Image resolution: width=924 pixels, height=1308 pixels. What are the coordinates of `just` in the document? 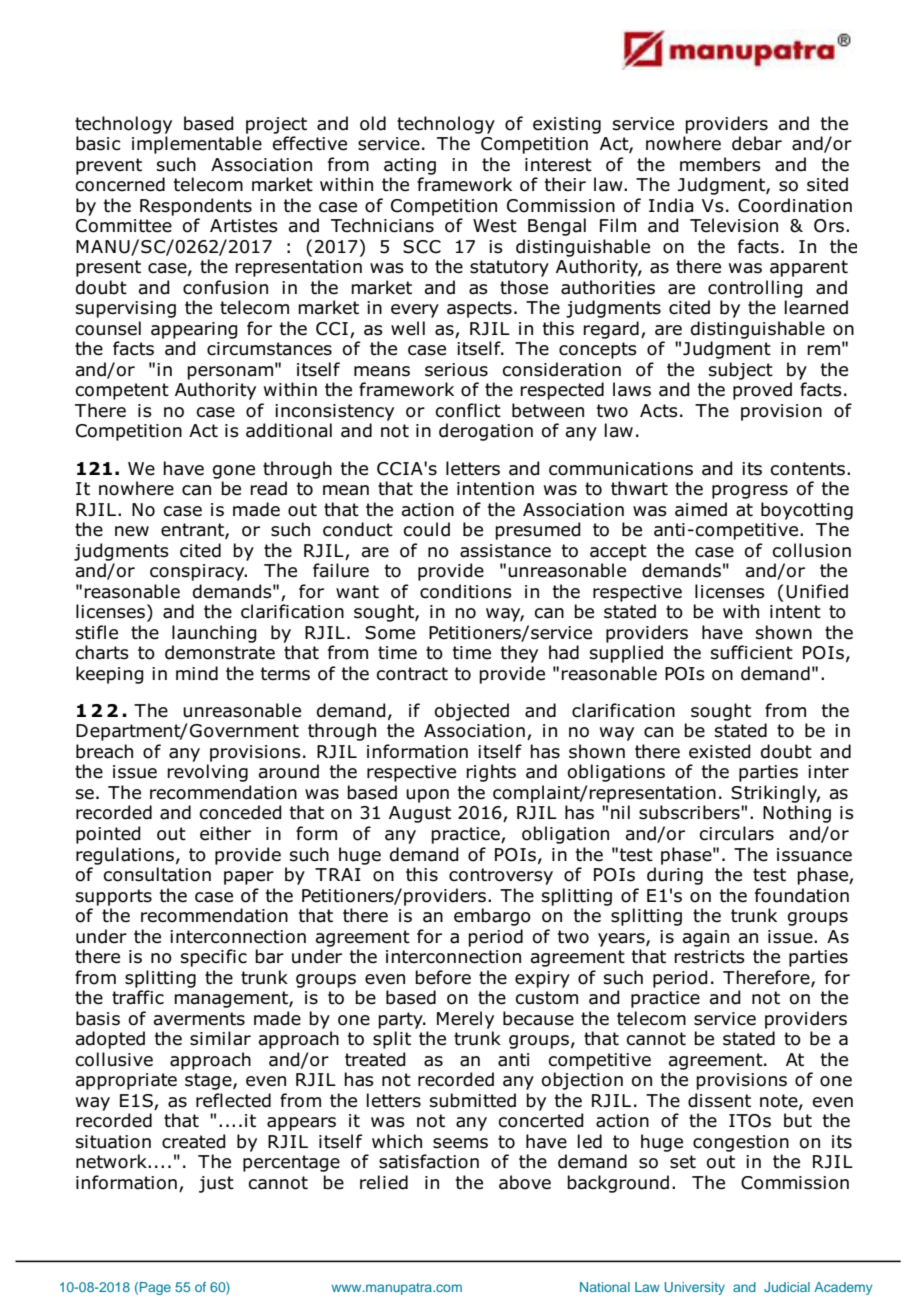 It's located at (216, 1184).
